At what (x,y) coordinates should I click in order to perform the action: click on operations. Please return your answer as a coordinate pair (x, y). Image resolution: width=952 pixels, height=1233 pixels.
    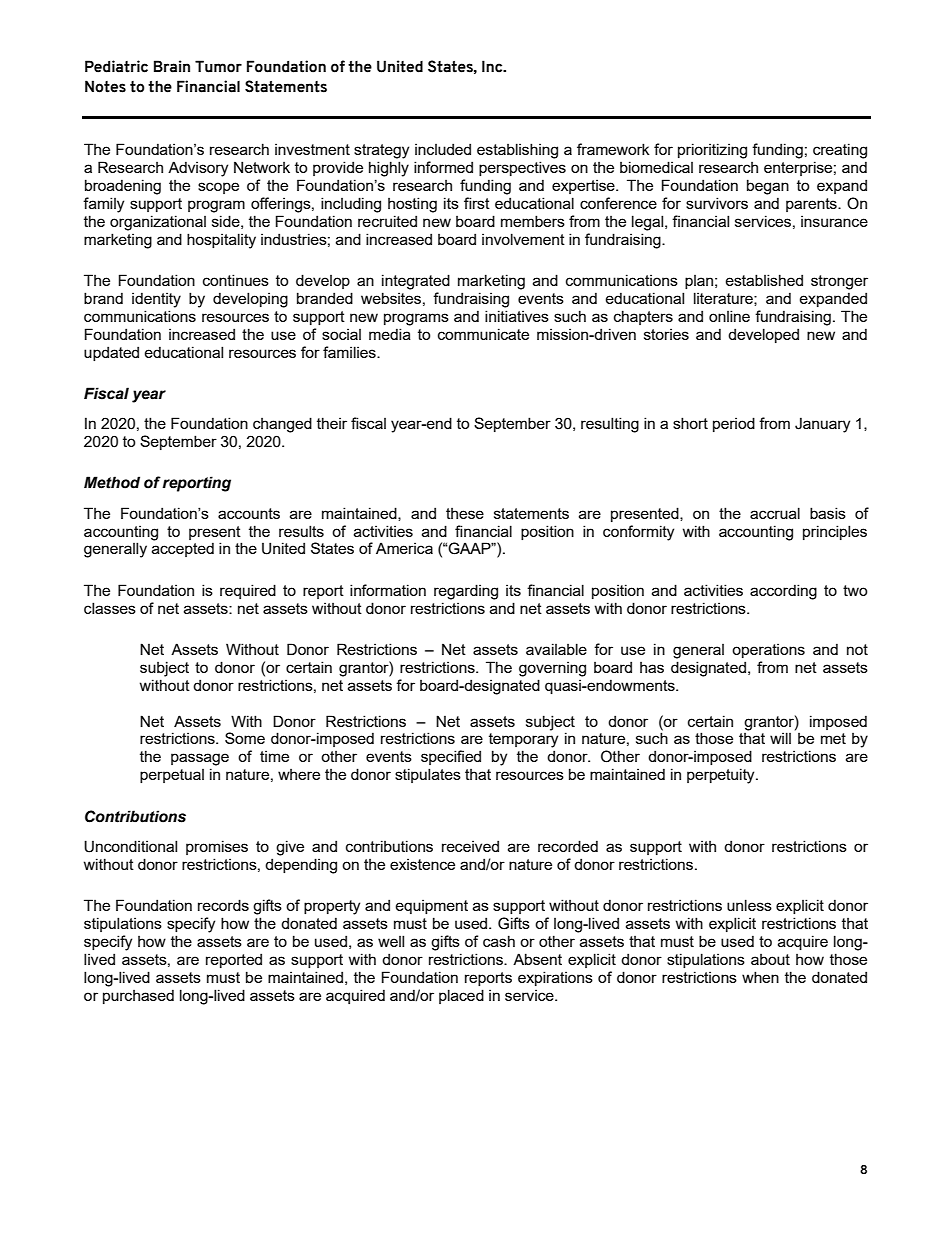
    Looking at the image, I should click on (768, 651).
